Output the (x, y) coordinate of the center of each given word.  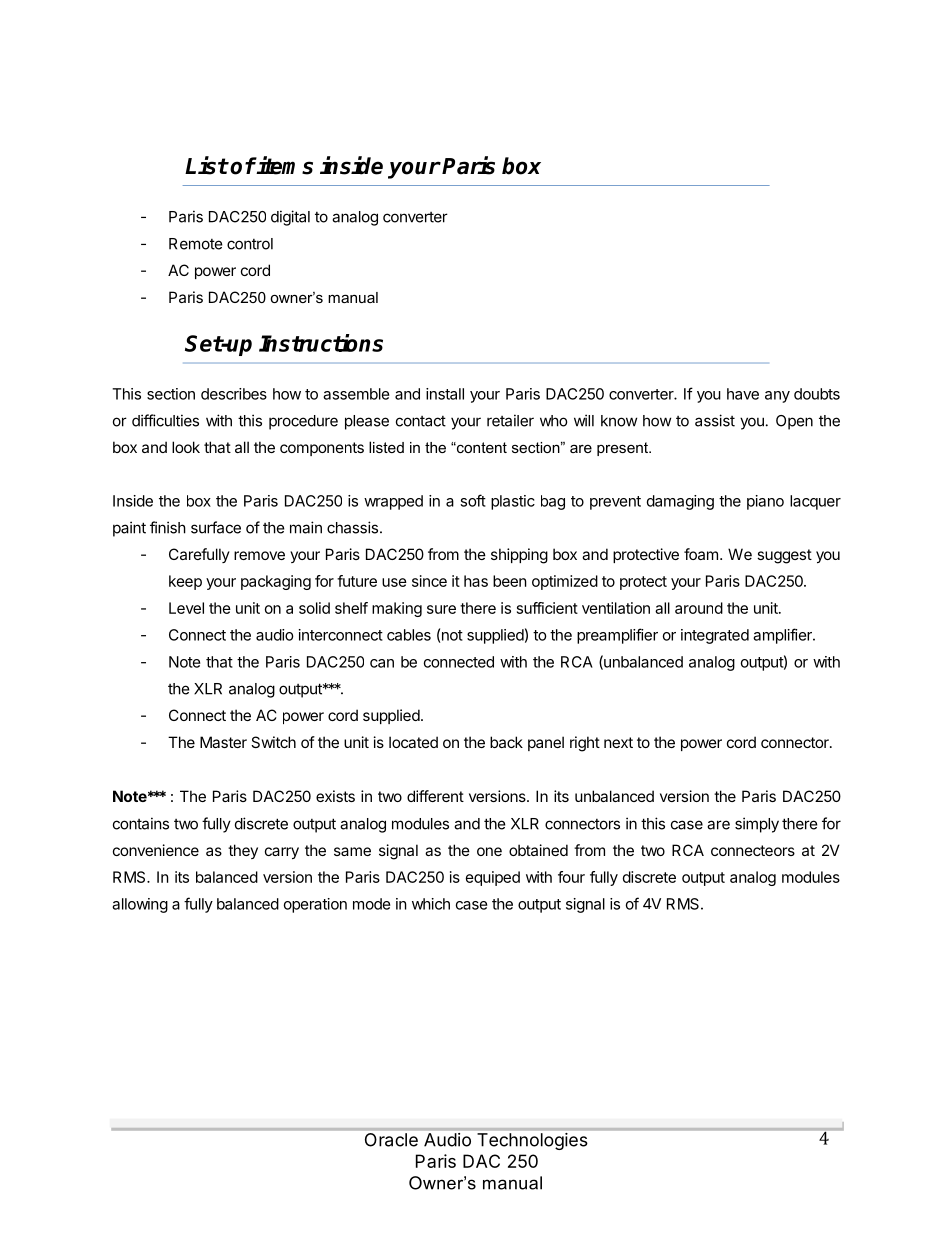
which (431, 904)
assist (715, 420)
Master (223, 742)
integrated (715, 636)
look (186, 447)
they (243, 851)
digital (290, 218)
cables (409, 635)
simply (757, 825)
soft (473, 500)
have (743, 394)
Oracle (391, 1140)
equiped (493, 878)
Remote (196, 244)
